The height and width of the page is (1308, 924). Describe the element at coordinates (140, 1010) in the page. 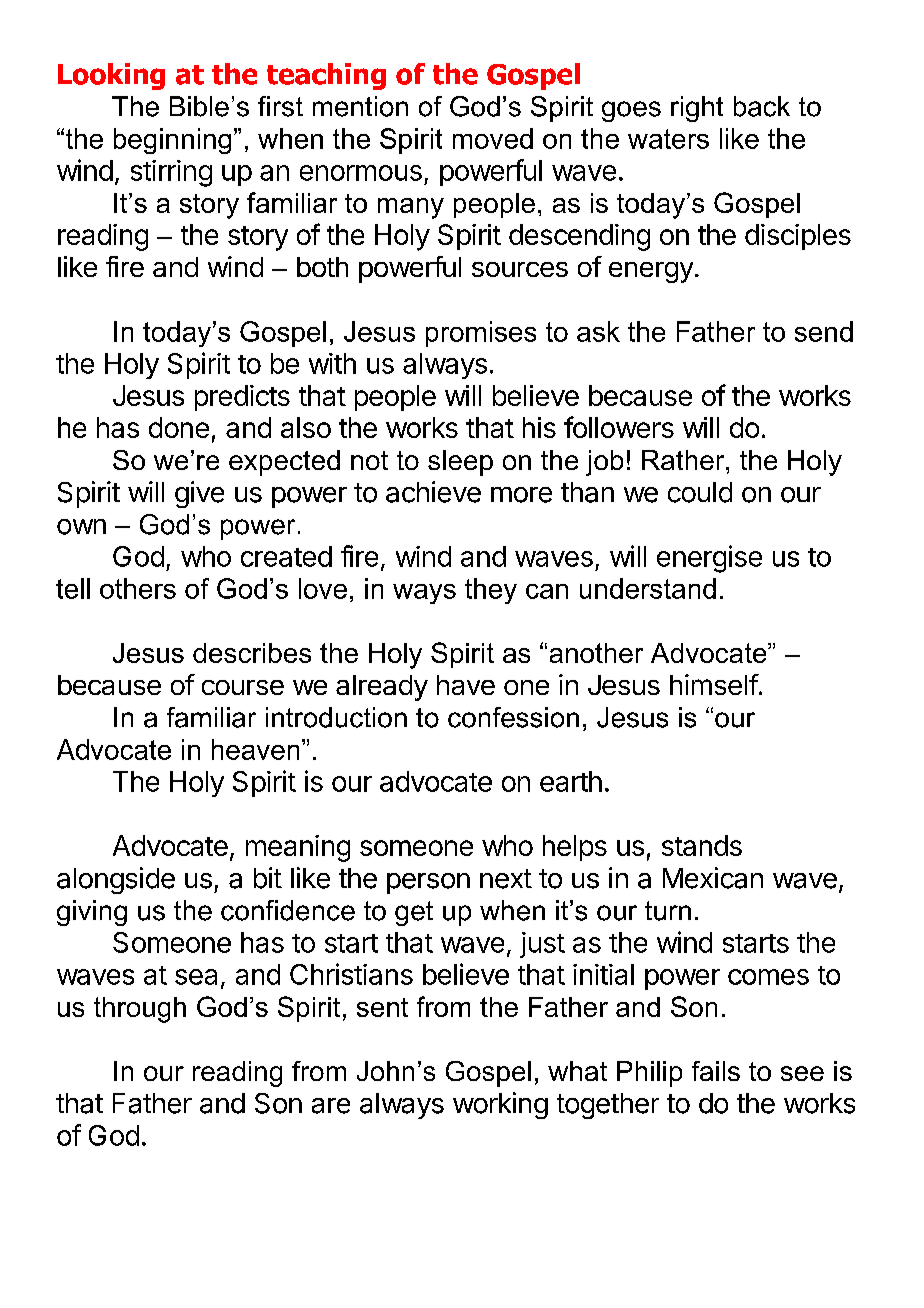

I see `through` at that location.
